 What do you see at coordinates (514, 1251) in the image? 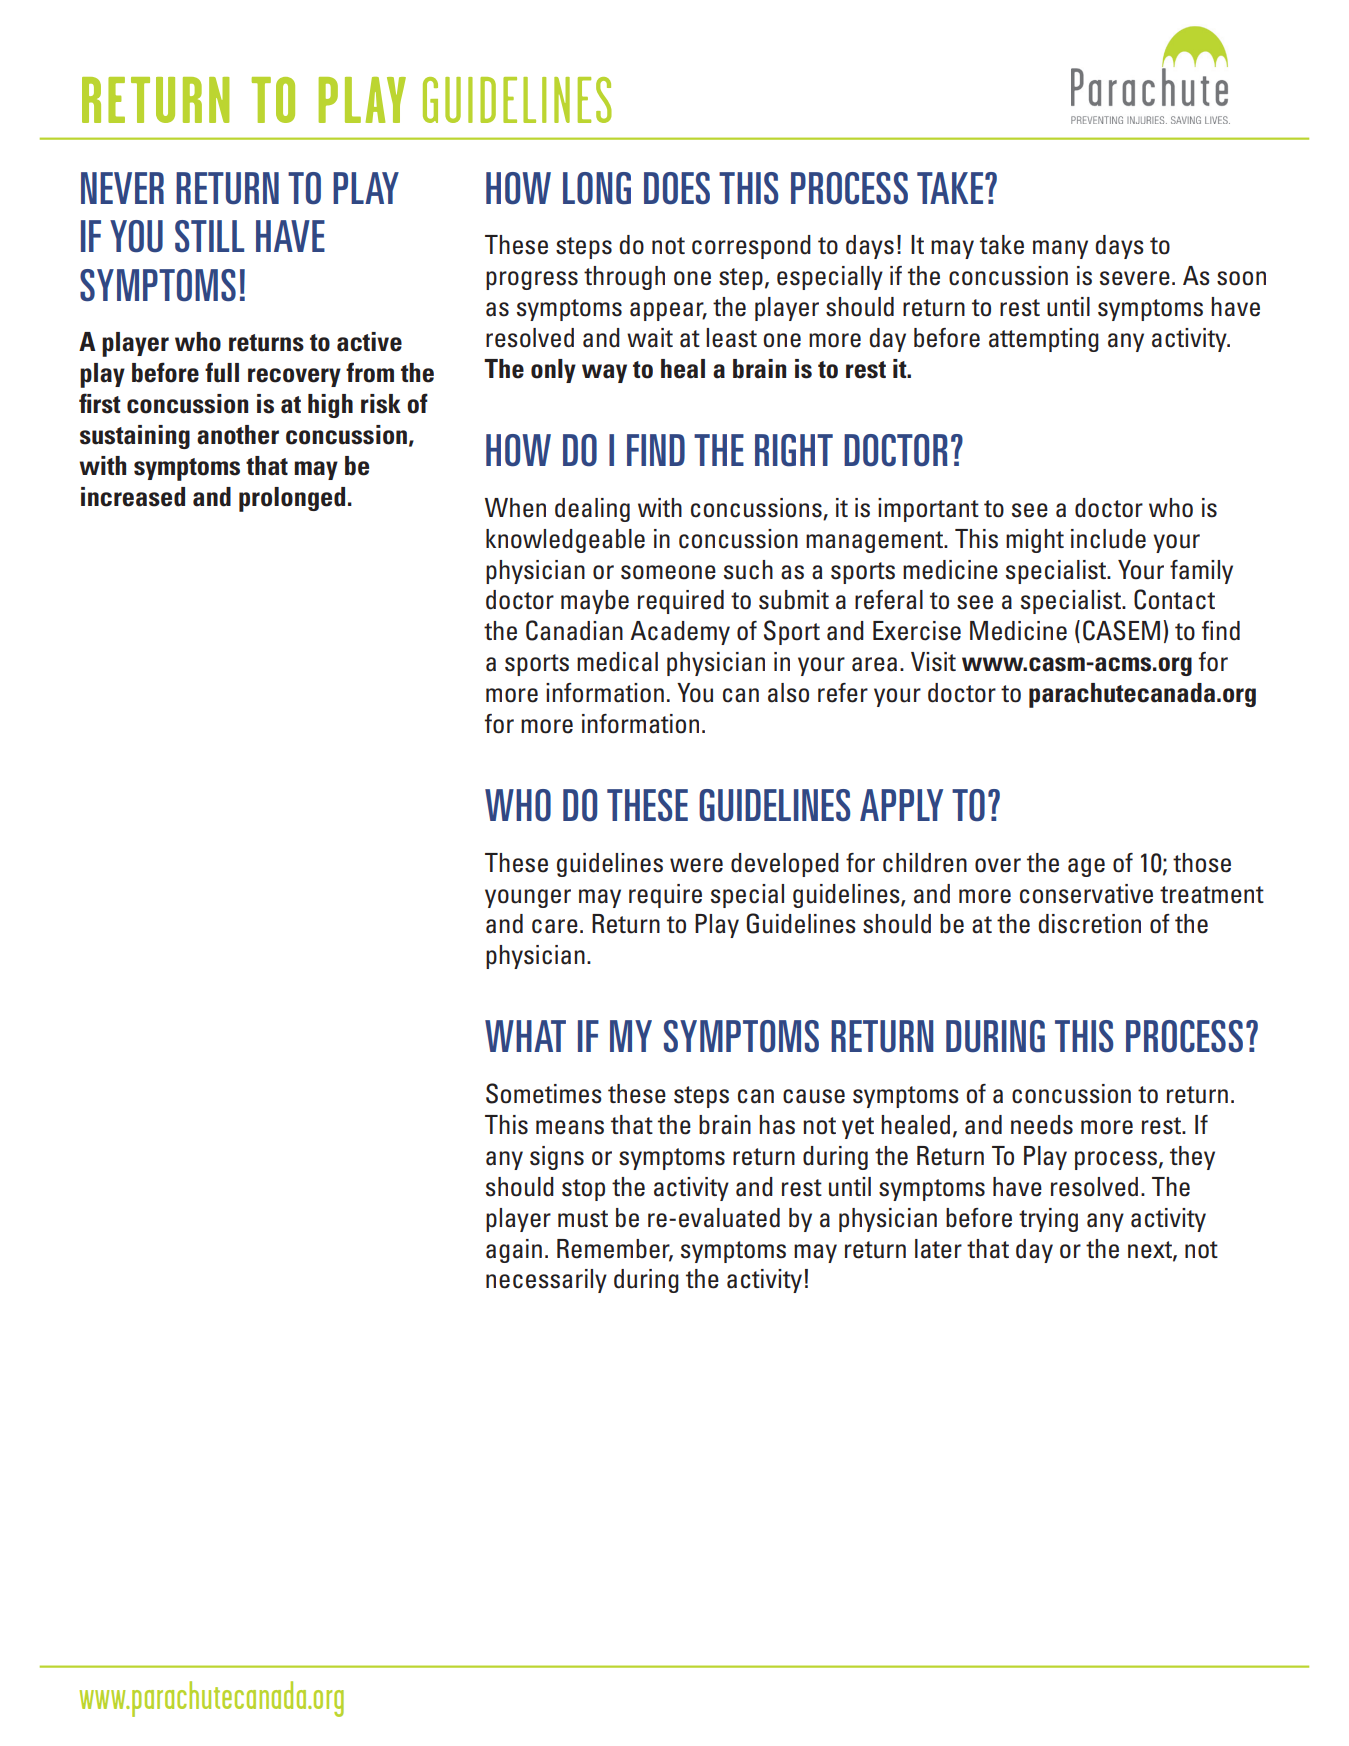
I see `again` at bounding box center [514, 1251].
